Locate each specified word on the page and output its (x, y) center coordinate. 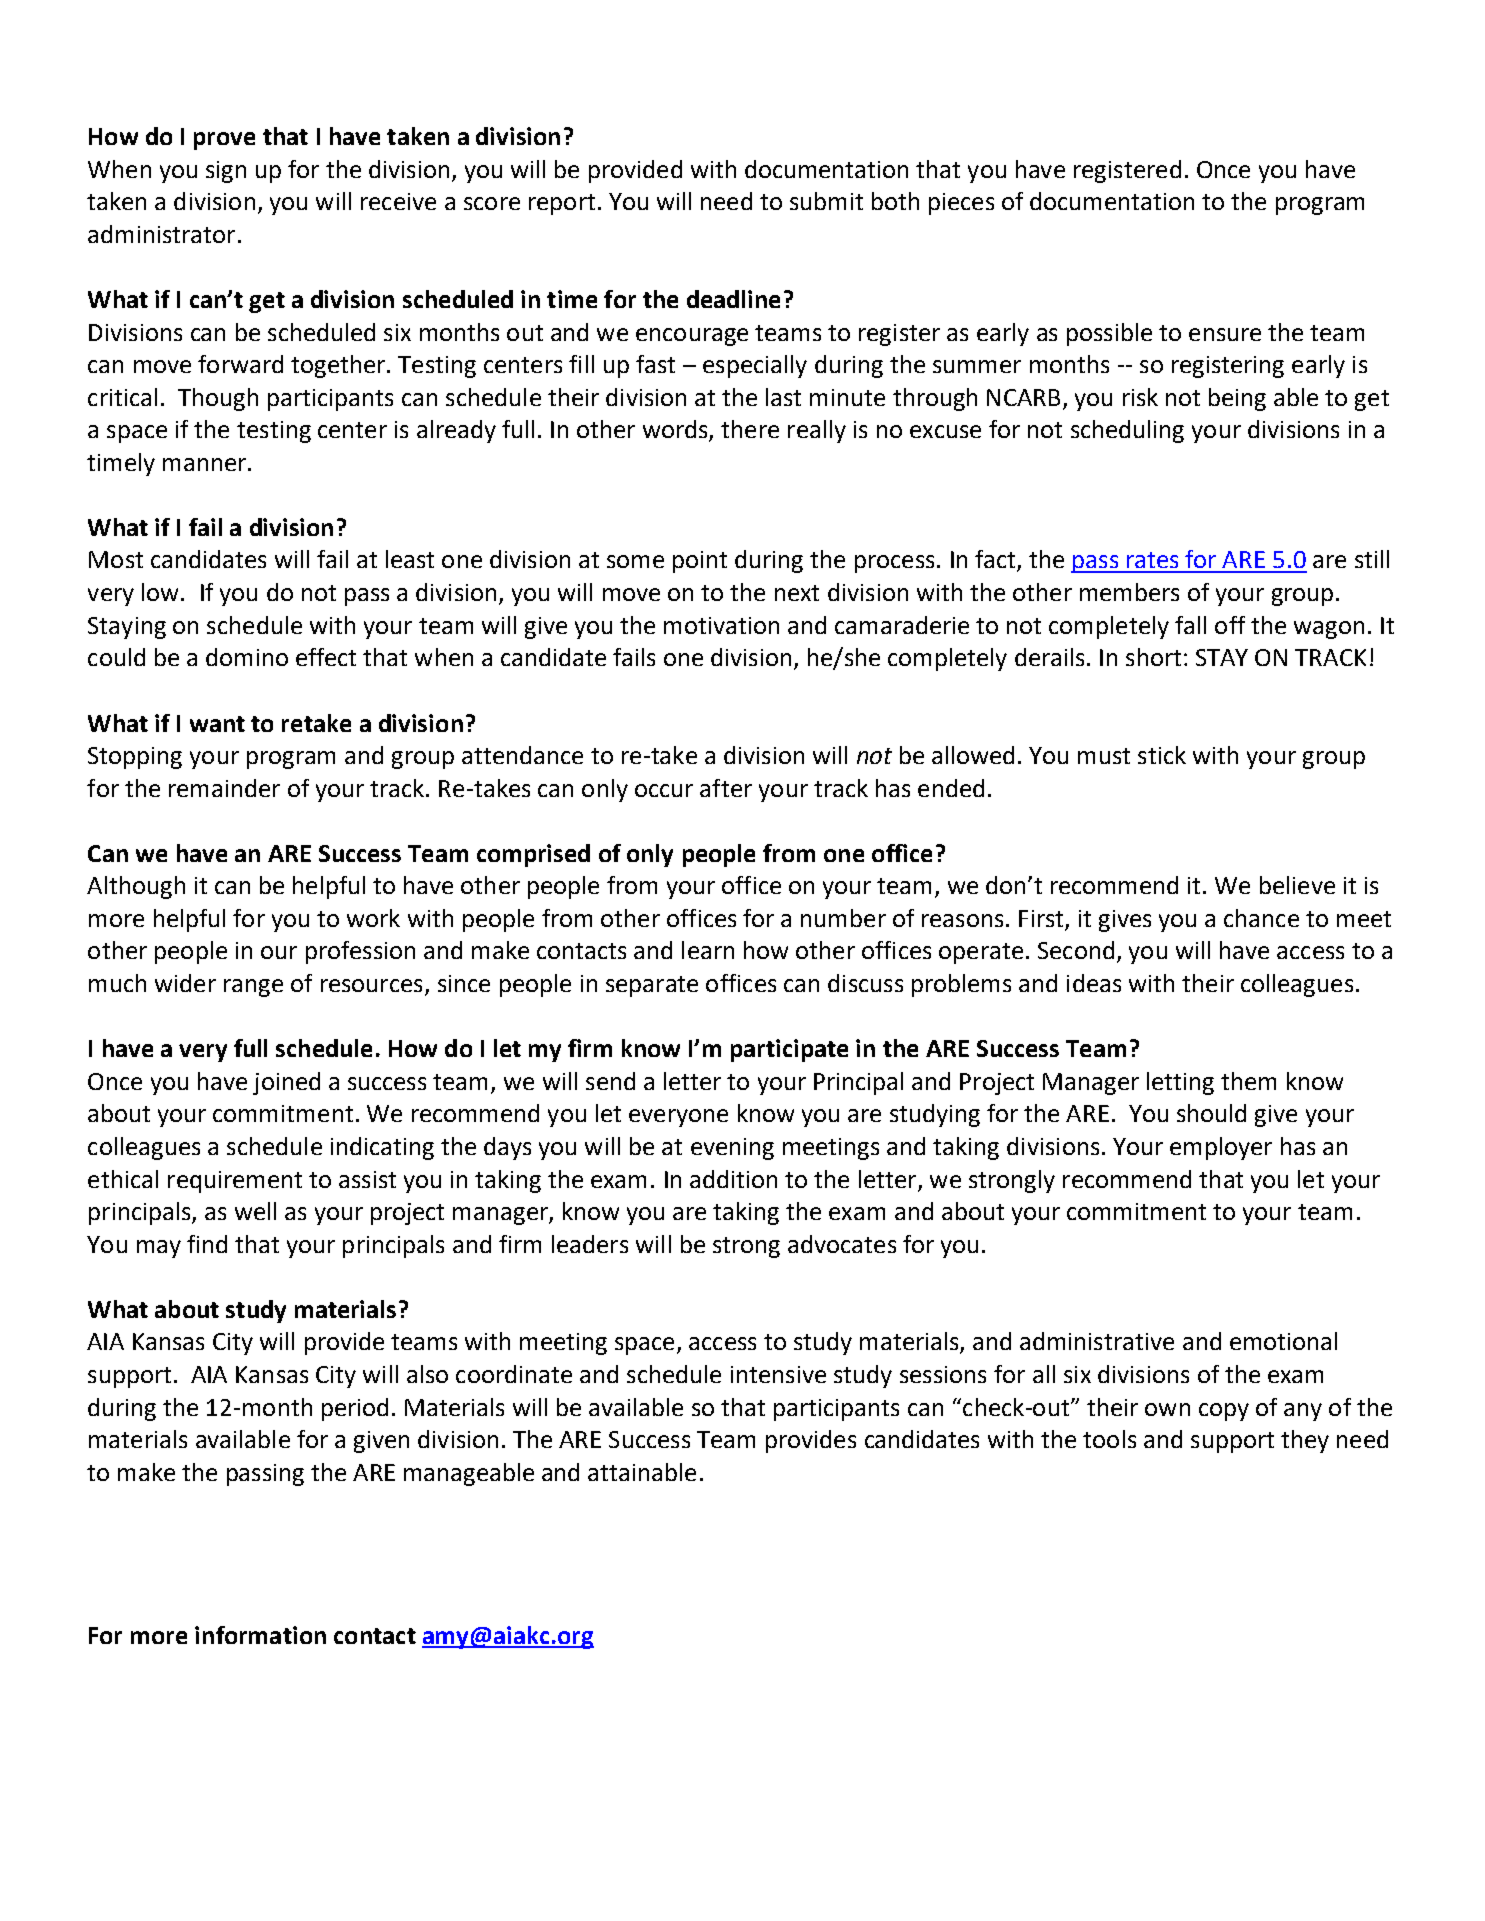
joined (286, 1083)
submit (826, 201)
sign (226, 172)
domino (247, 657)
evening (732, 1149)
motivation (721, 625)
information (260, 1635)
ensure (1225, 334)
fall (1190, 625)
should (1211, 1113)
